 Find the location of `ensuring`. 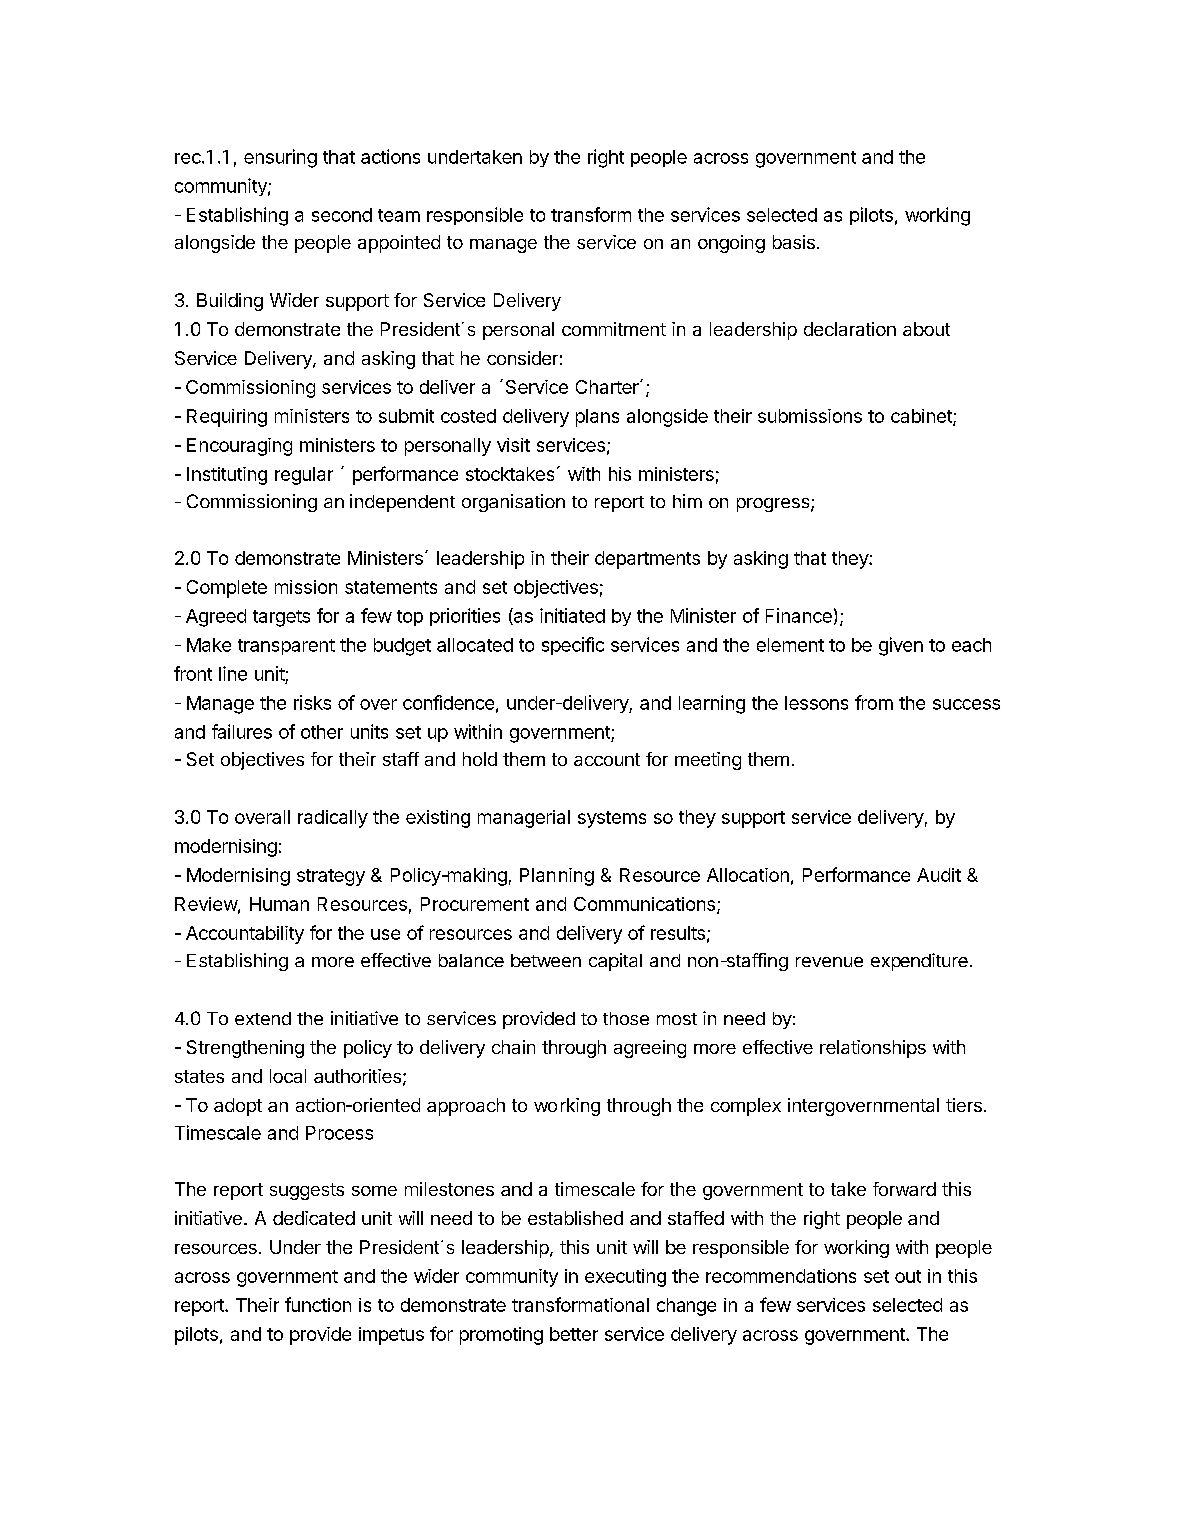

ensuring is located at coordinates (280, 158).
